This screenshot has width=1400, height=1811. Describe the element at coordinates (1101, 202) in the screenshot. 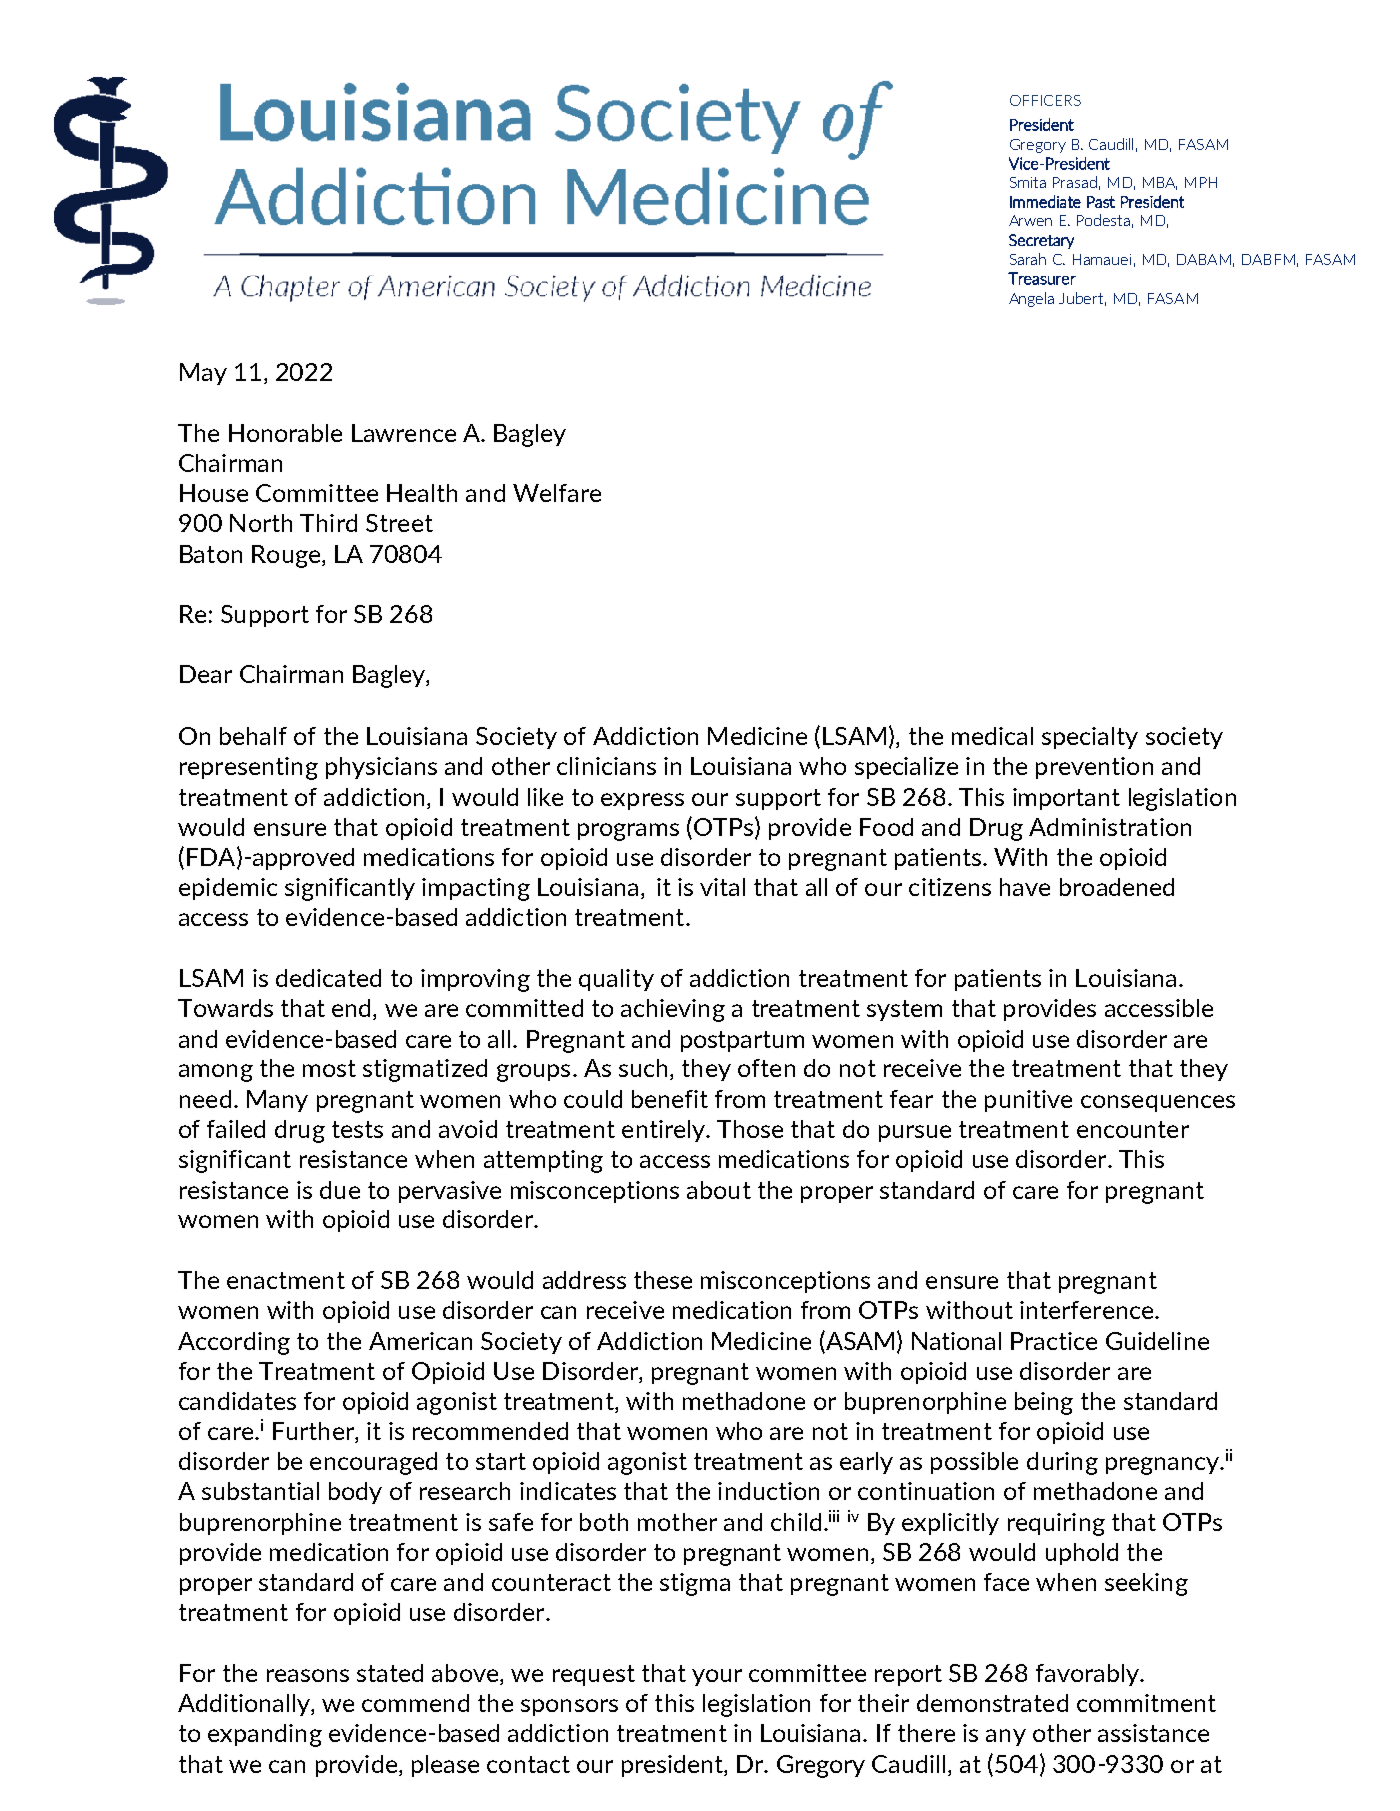

I see `Past` at that location.
